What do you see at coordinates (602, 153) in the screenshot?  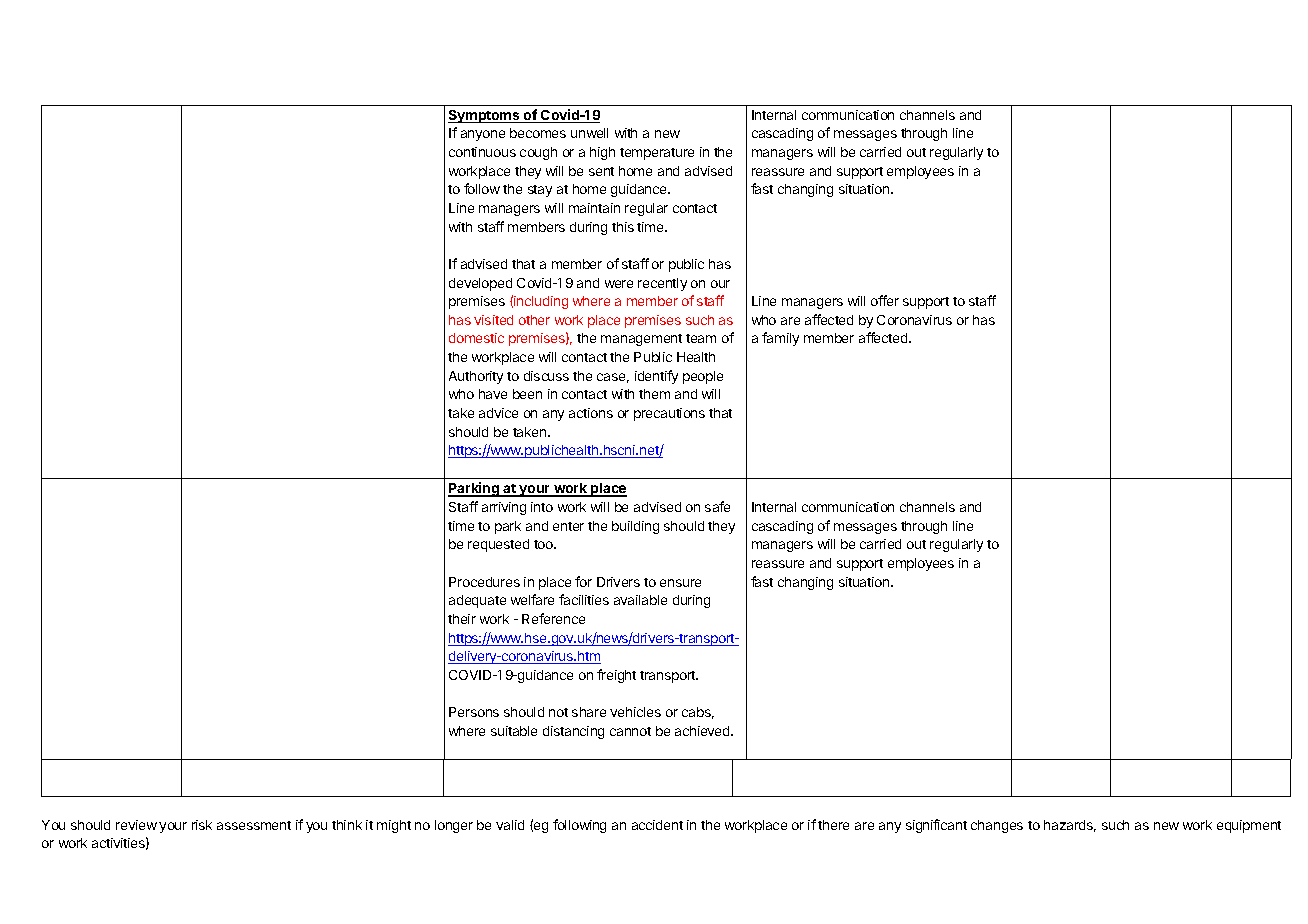 I see `high` at bounding box center [602, 153].
